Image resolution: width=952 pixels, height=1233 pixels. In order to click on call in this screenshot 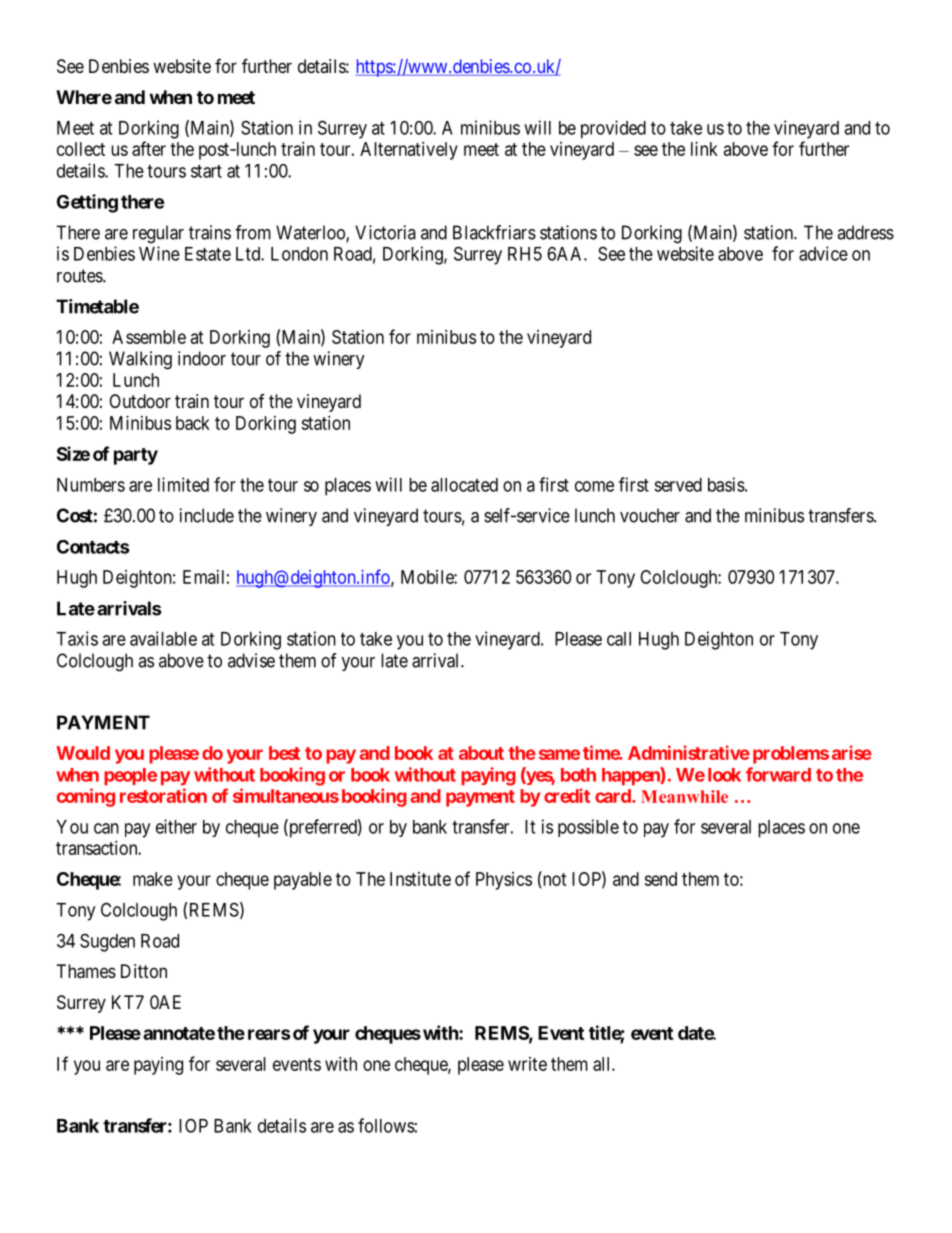, I will do `click(619, 639)`.
